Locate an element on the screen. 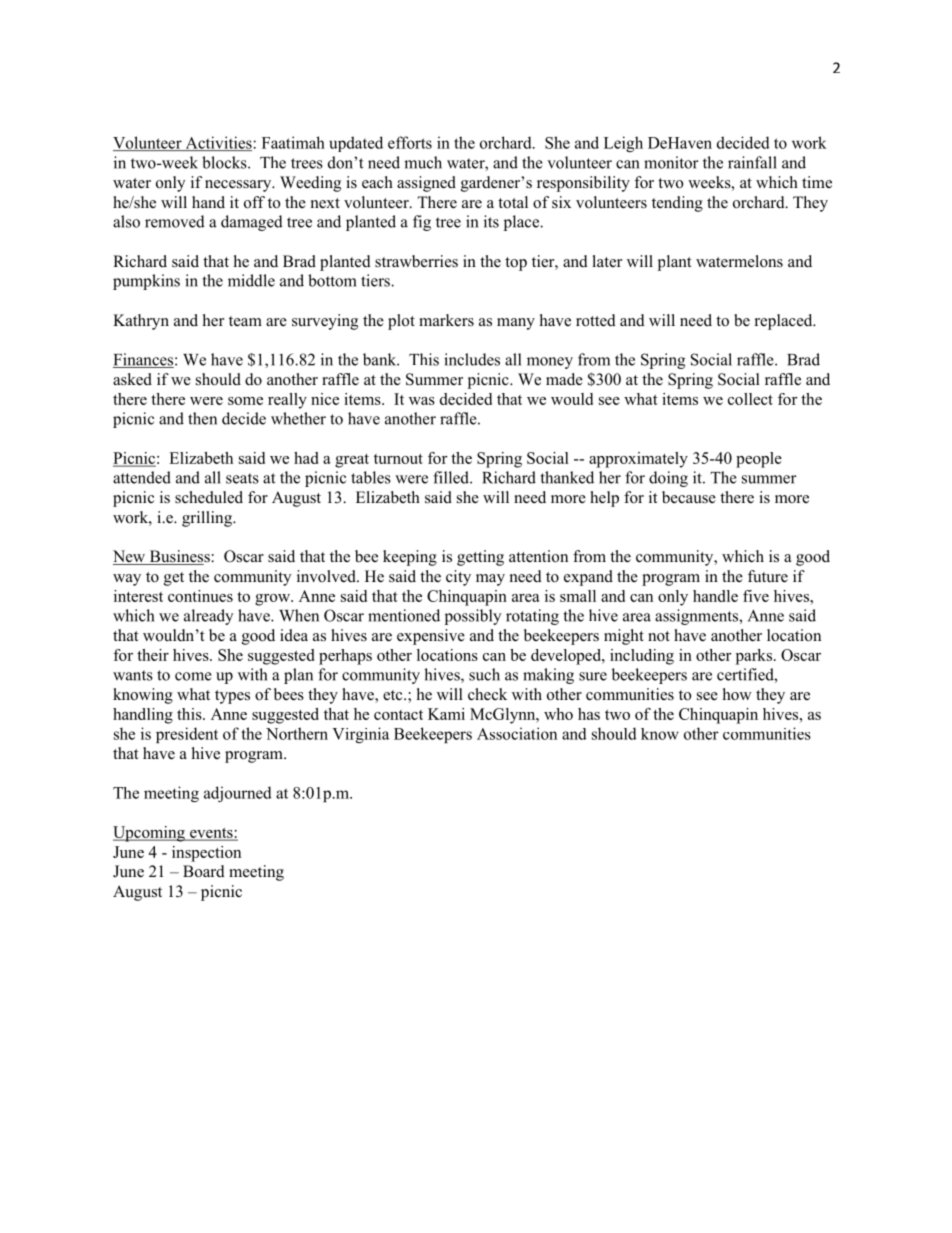 The height and width of the screenshot is (1233, 952). come is located at coordinates (193, 676).
